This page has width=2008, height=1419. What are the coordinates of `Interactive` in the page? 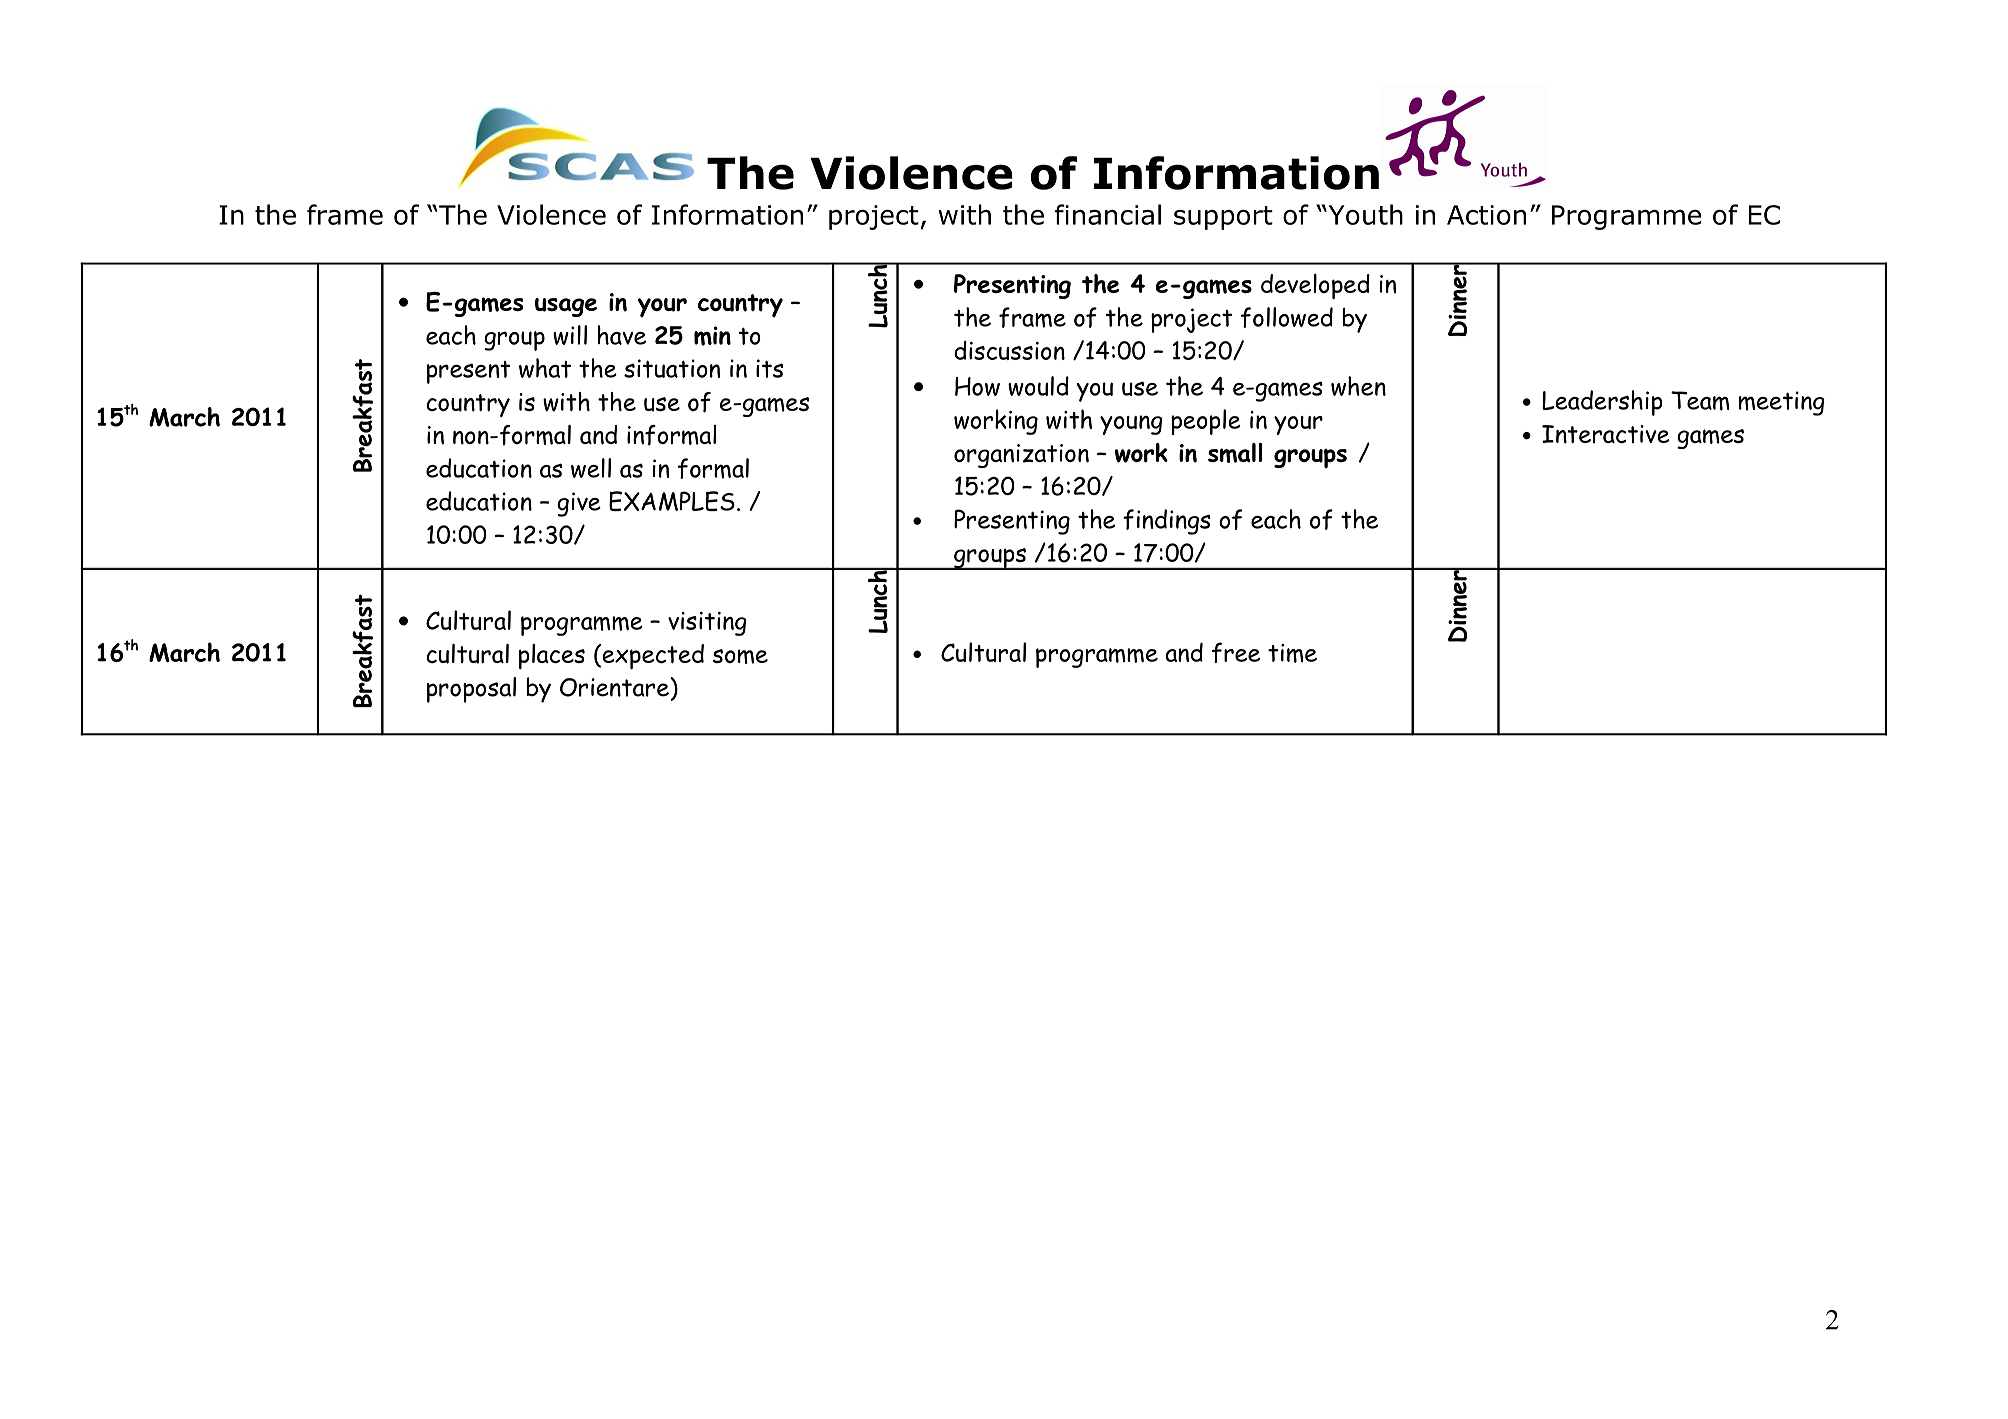 It's located at (1606, 434).
